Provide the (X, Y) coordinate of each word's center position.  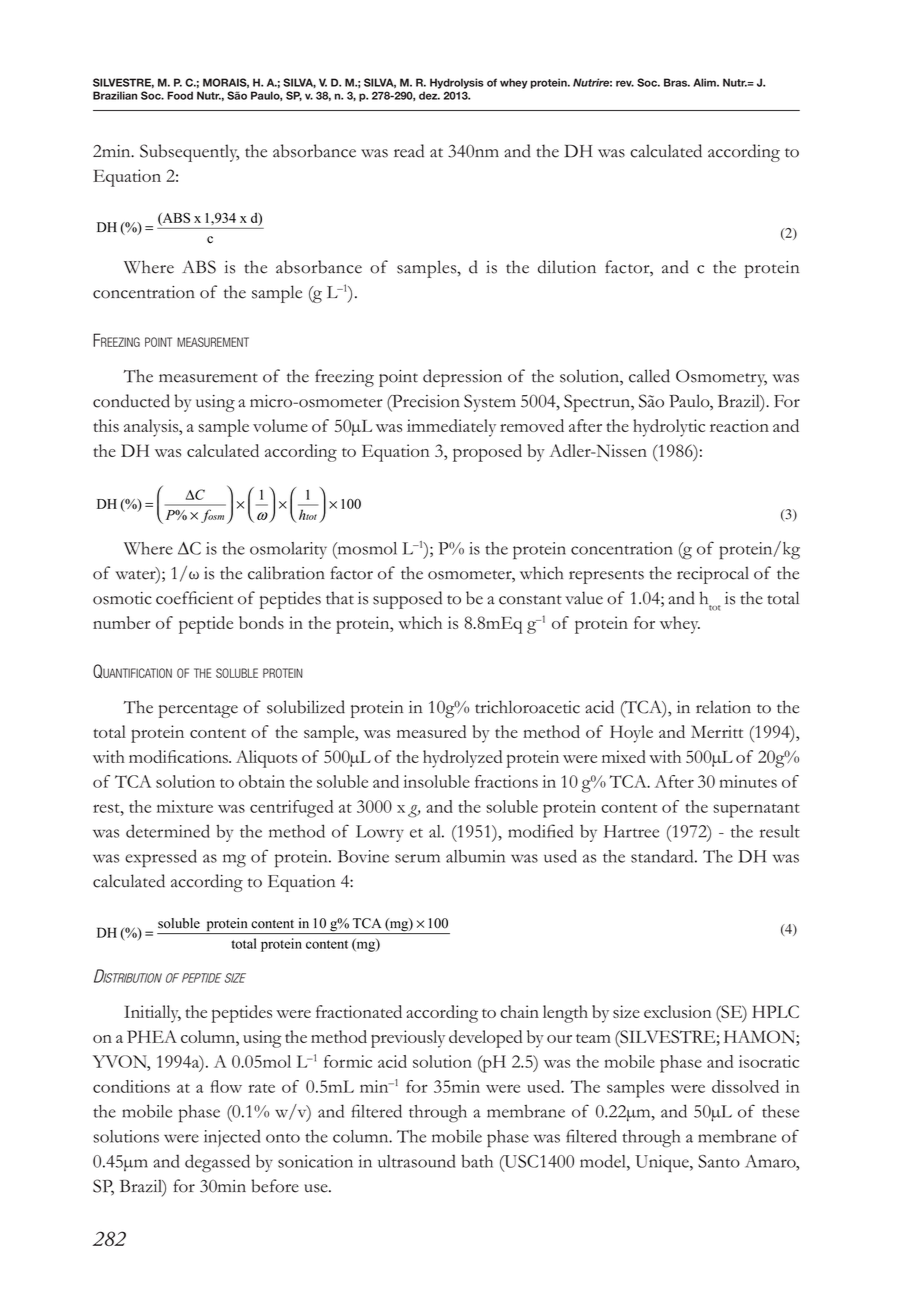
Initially (152, 1014)
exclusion (678, 1011)
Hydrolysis (457, 83)
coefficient (194, 598)
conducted (131, 401)
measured (431, 731)
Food (180, 95)
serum (417, 858)
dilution (567, 267)
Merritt (717, 731)
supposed (407, 600)
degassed (217, 1163)
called (649, 376)
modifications (180, 756)
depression (462, 378)
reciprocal (713, 575)
